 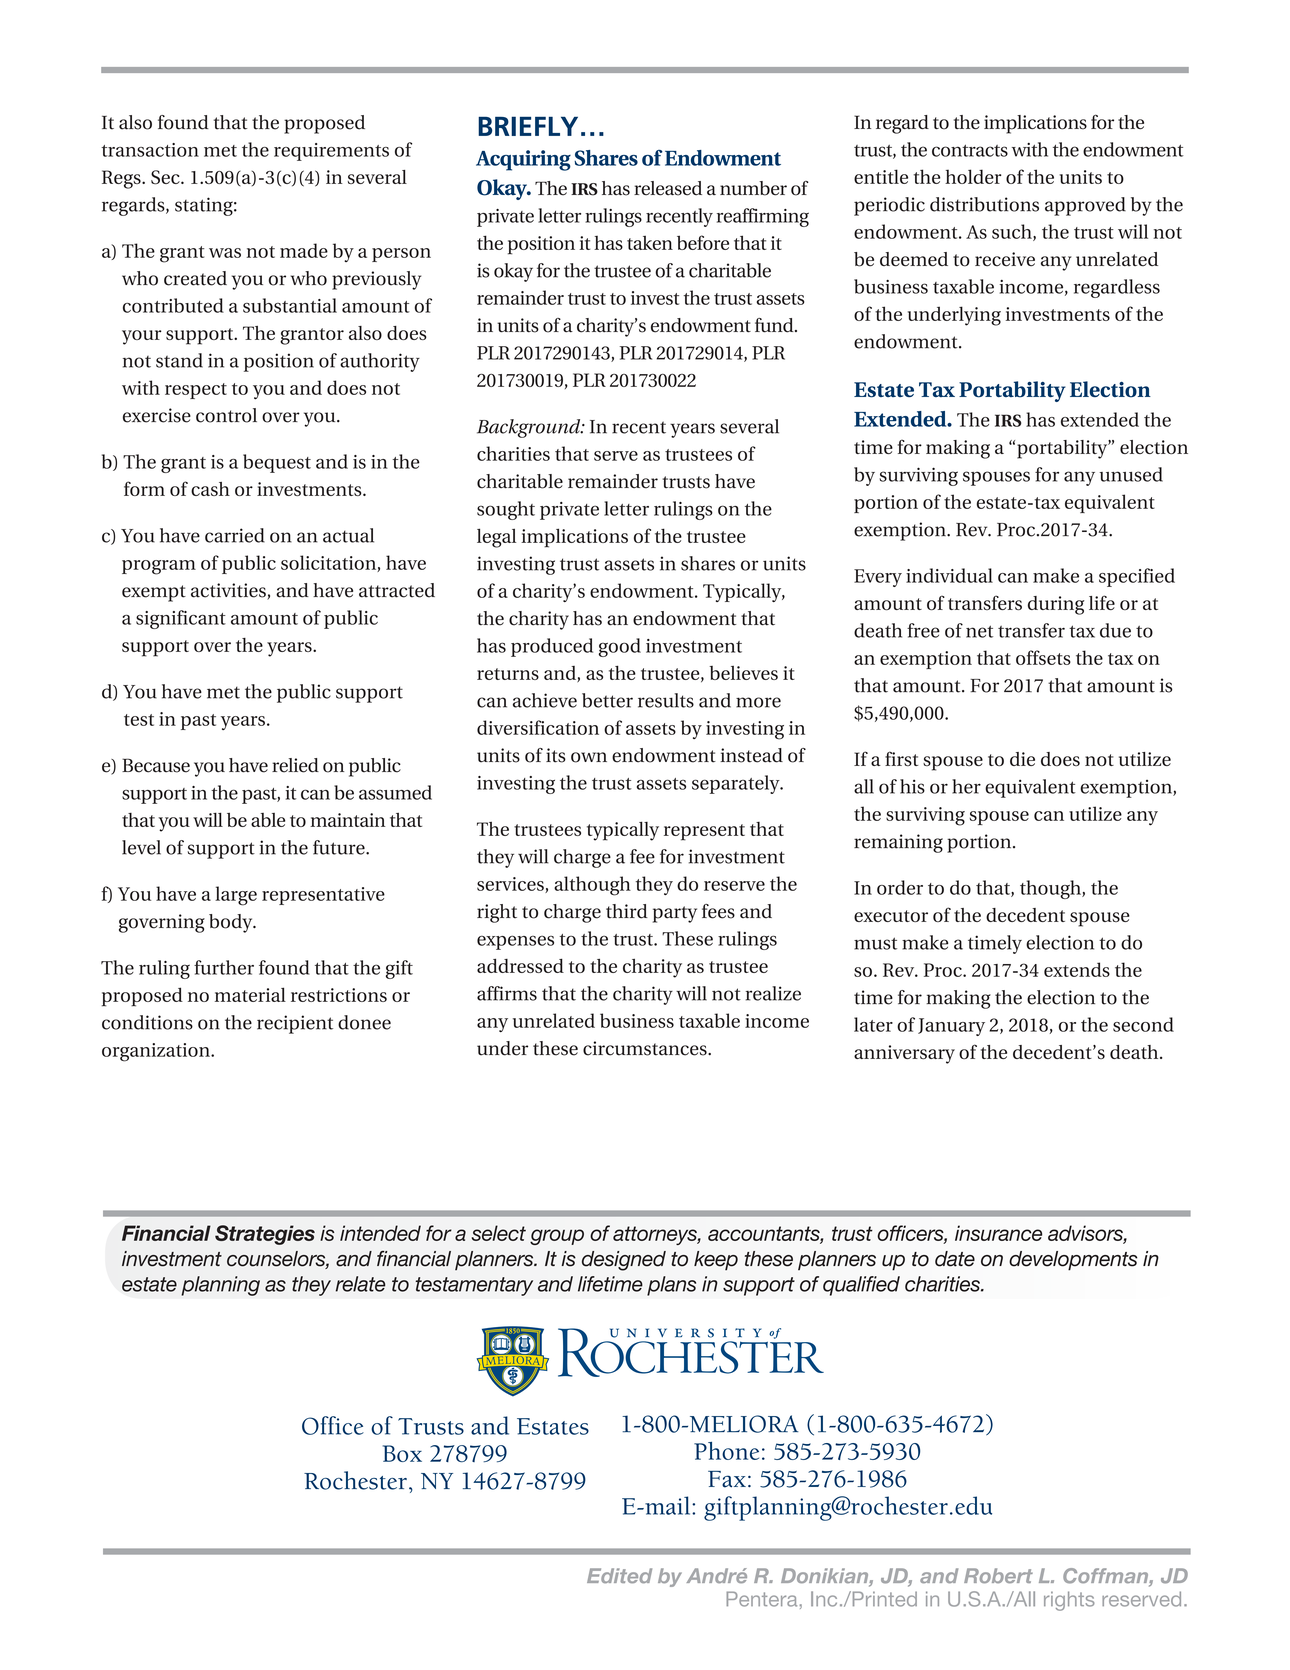 I want to click on Robert, so click(x=998, y=1575).
